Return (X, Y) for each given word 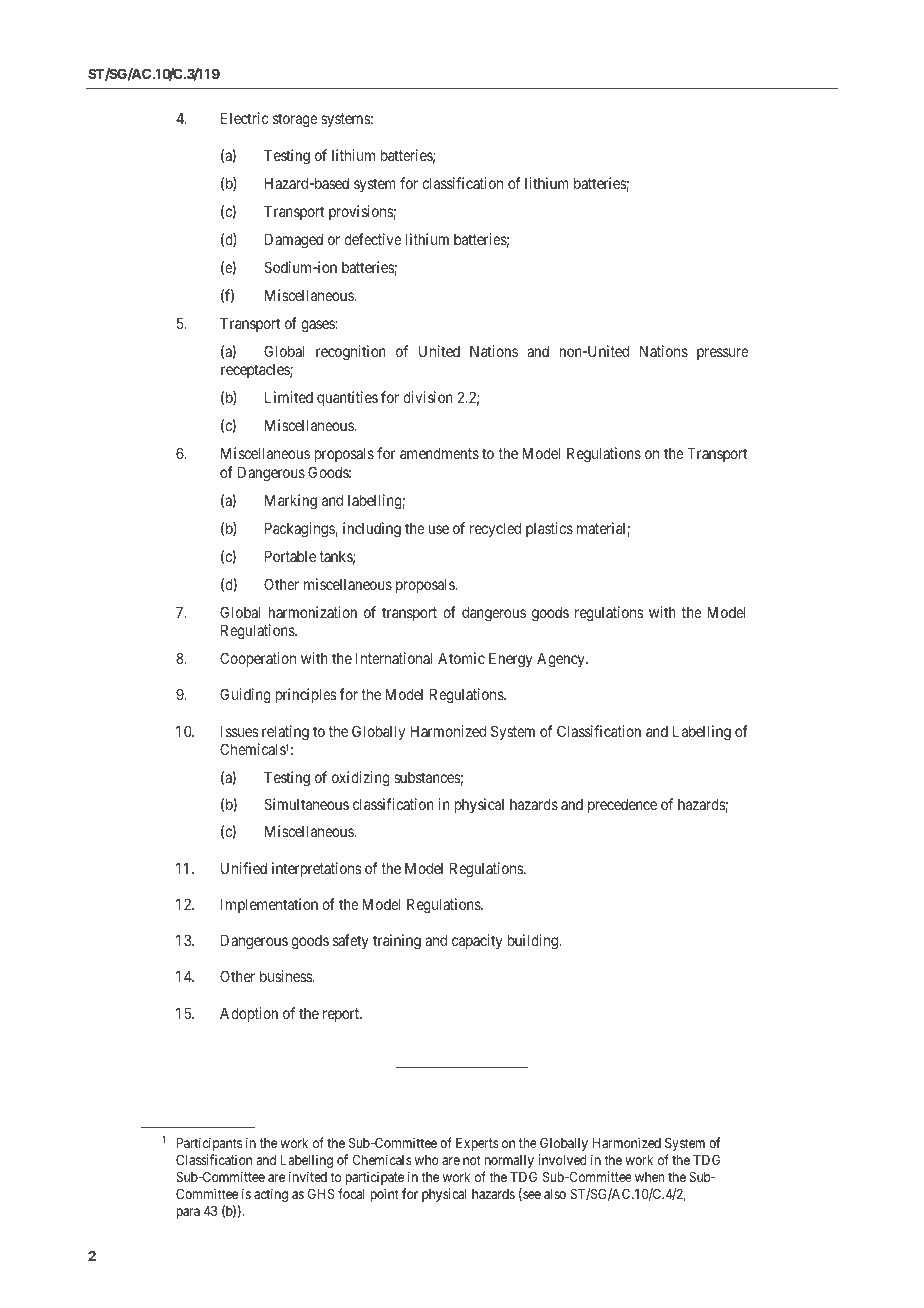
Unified (244, 868)
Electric (245, 118)
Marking (291, 502)
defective (373, 239)
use (439, 529)
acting (271, 1195)
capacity (477, 941)
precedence (622, 805)
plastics (549, 529)
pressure (723, 354)
